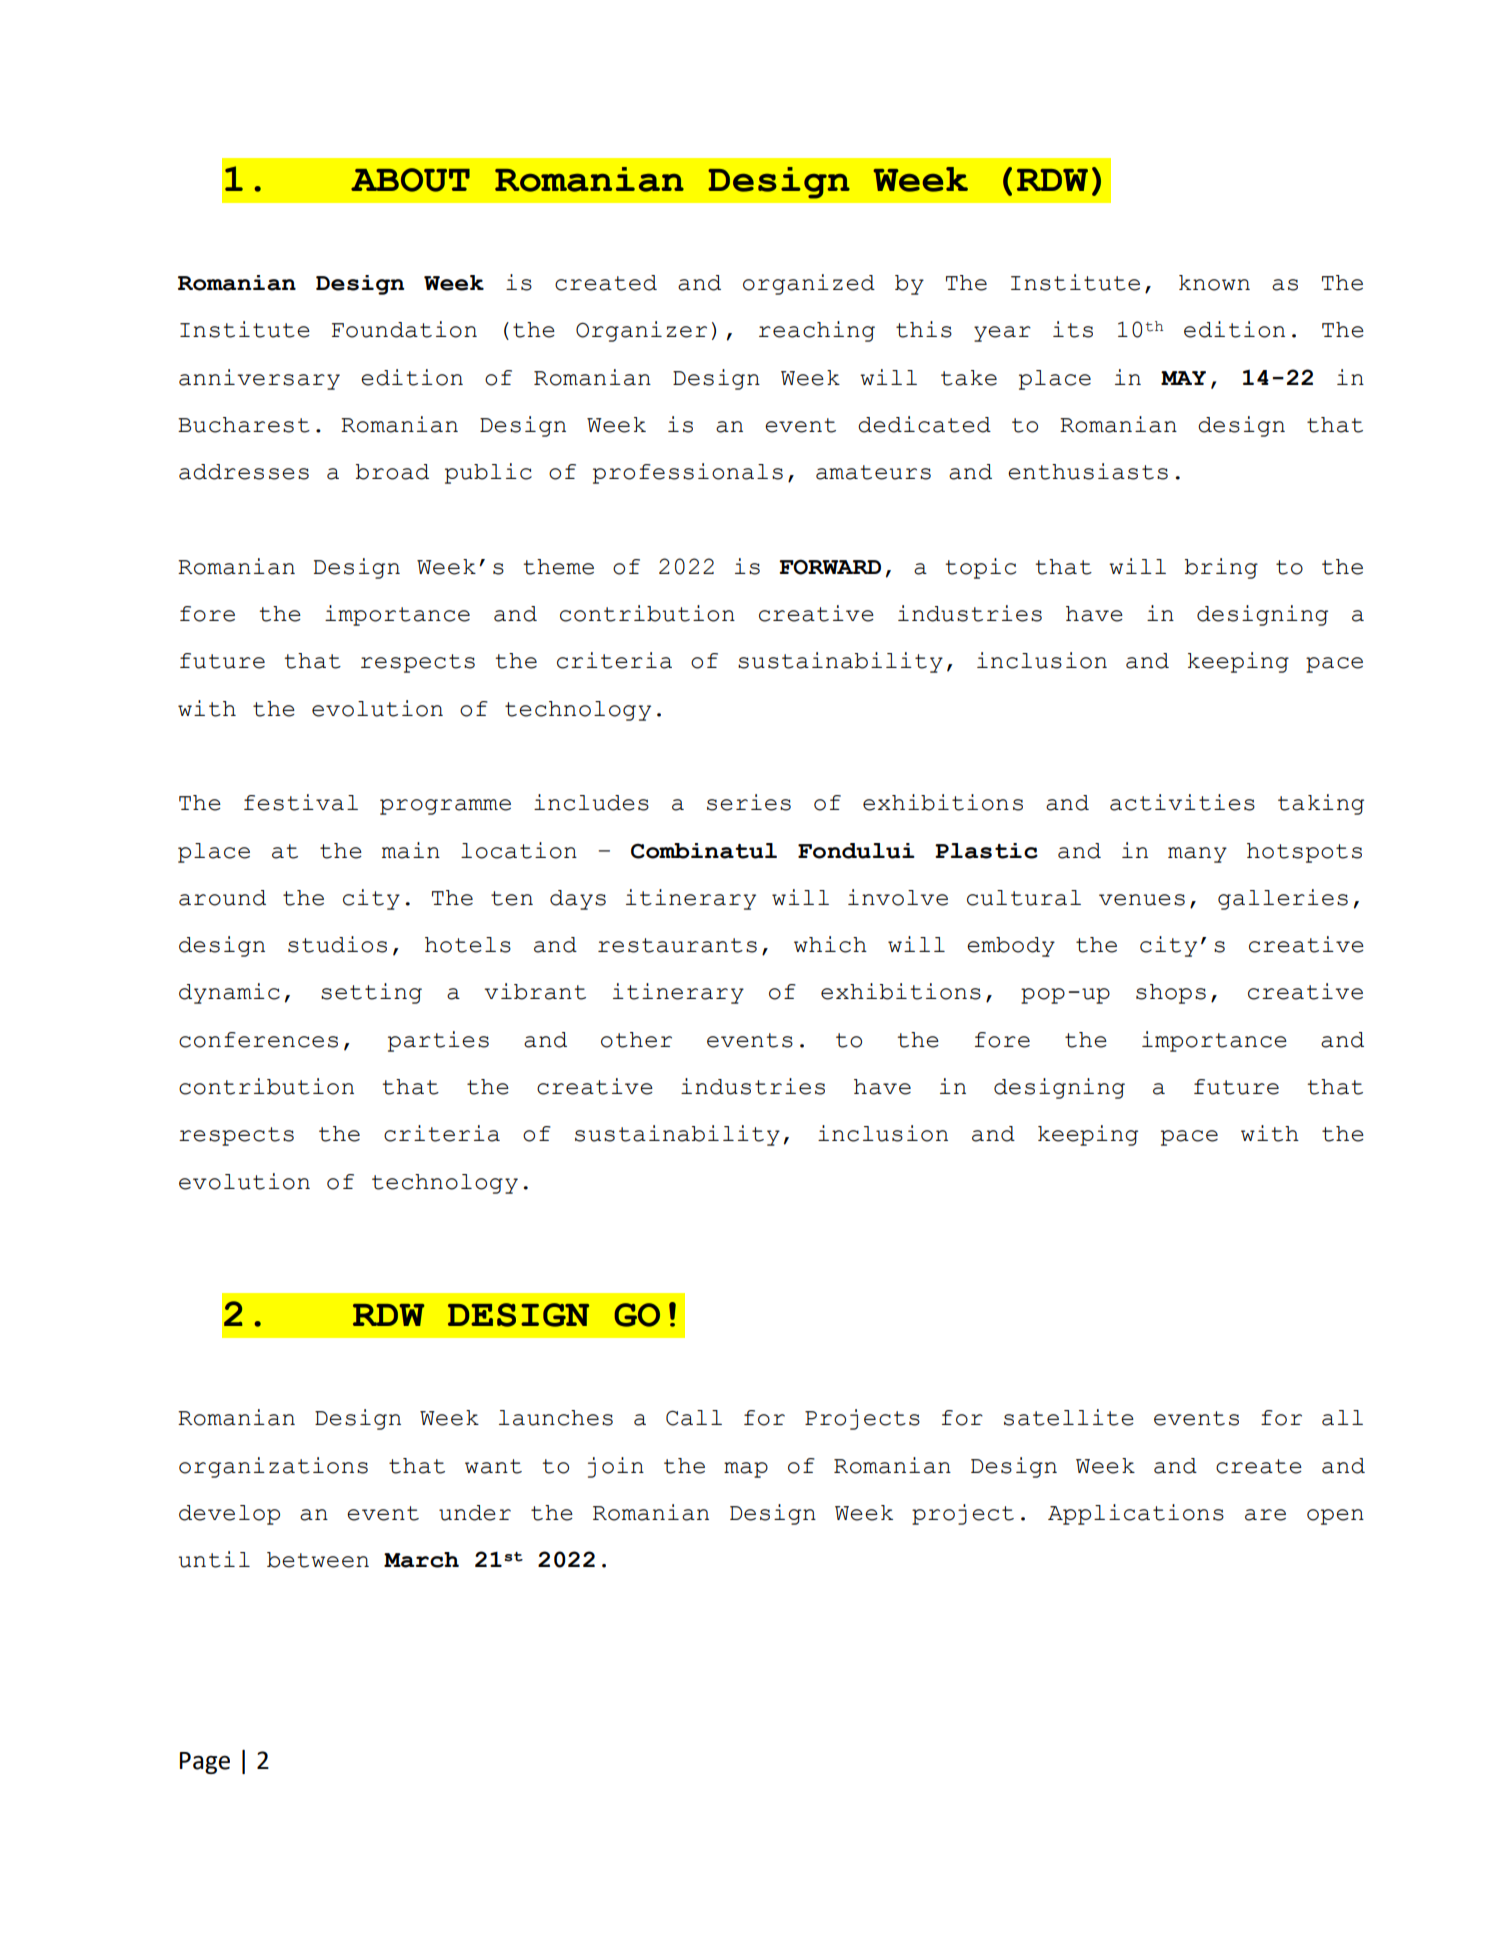 This page has height=1956, width=1511. I want to click on known, so click(1214, 283).
